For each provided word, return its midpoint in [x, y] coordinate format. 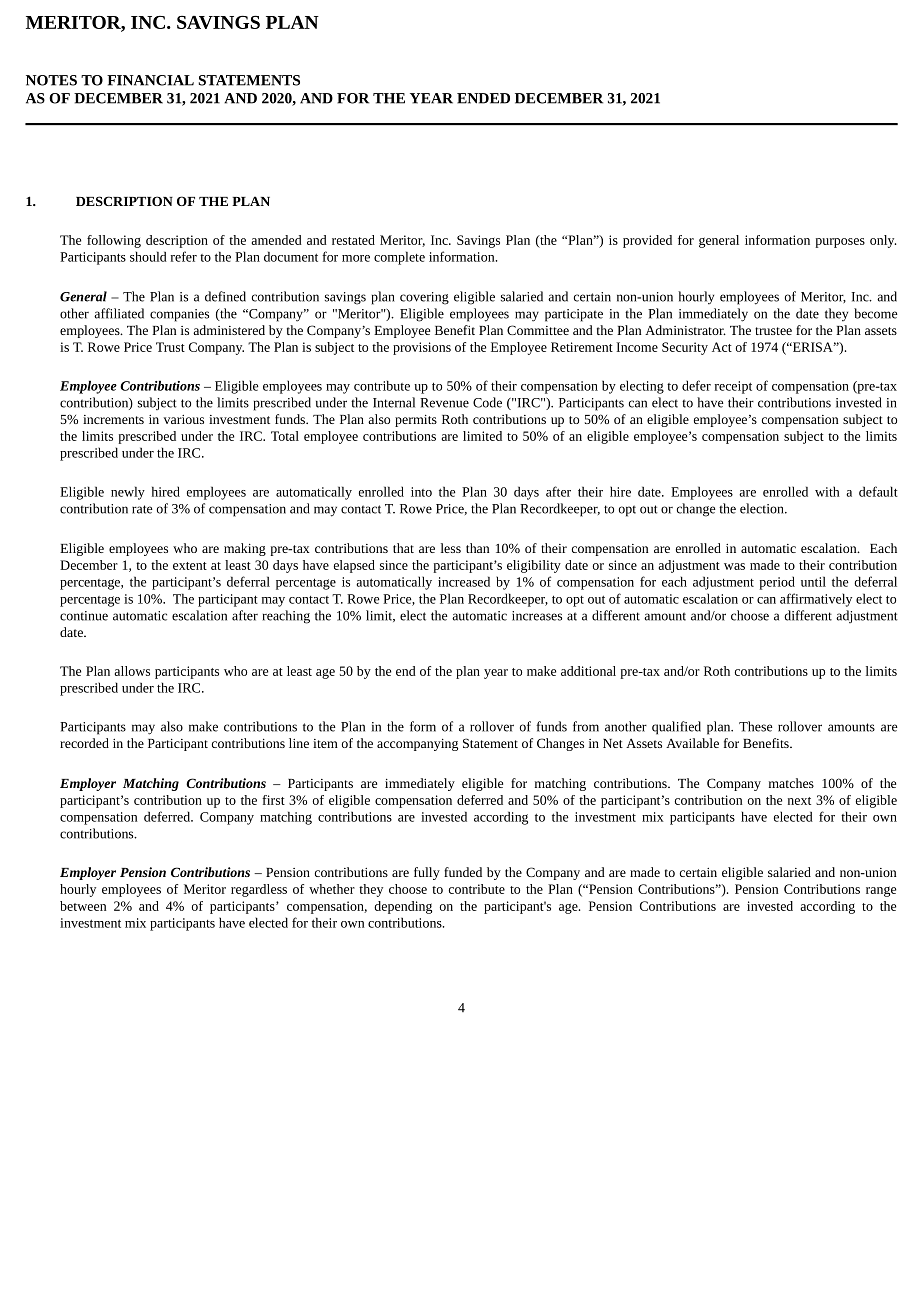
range [881, 891]
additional [588, 671]
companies [179, 315]
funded [463, 872]
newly [128, 493]
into [421, 492]
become [876, 313]
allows [132, 671]
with [827, 491]
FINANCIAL [150, 80]
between [83, 906]
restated [353, 240]
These [756, 726]
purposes [840, 243]
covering [424, 298]
